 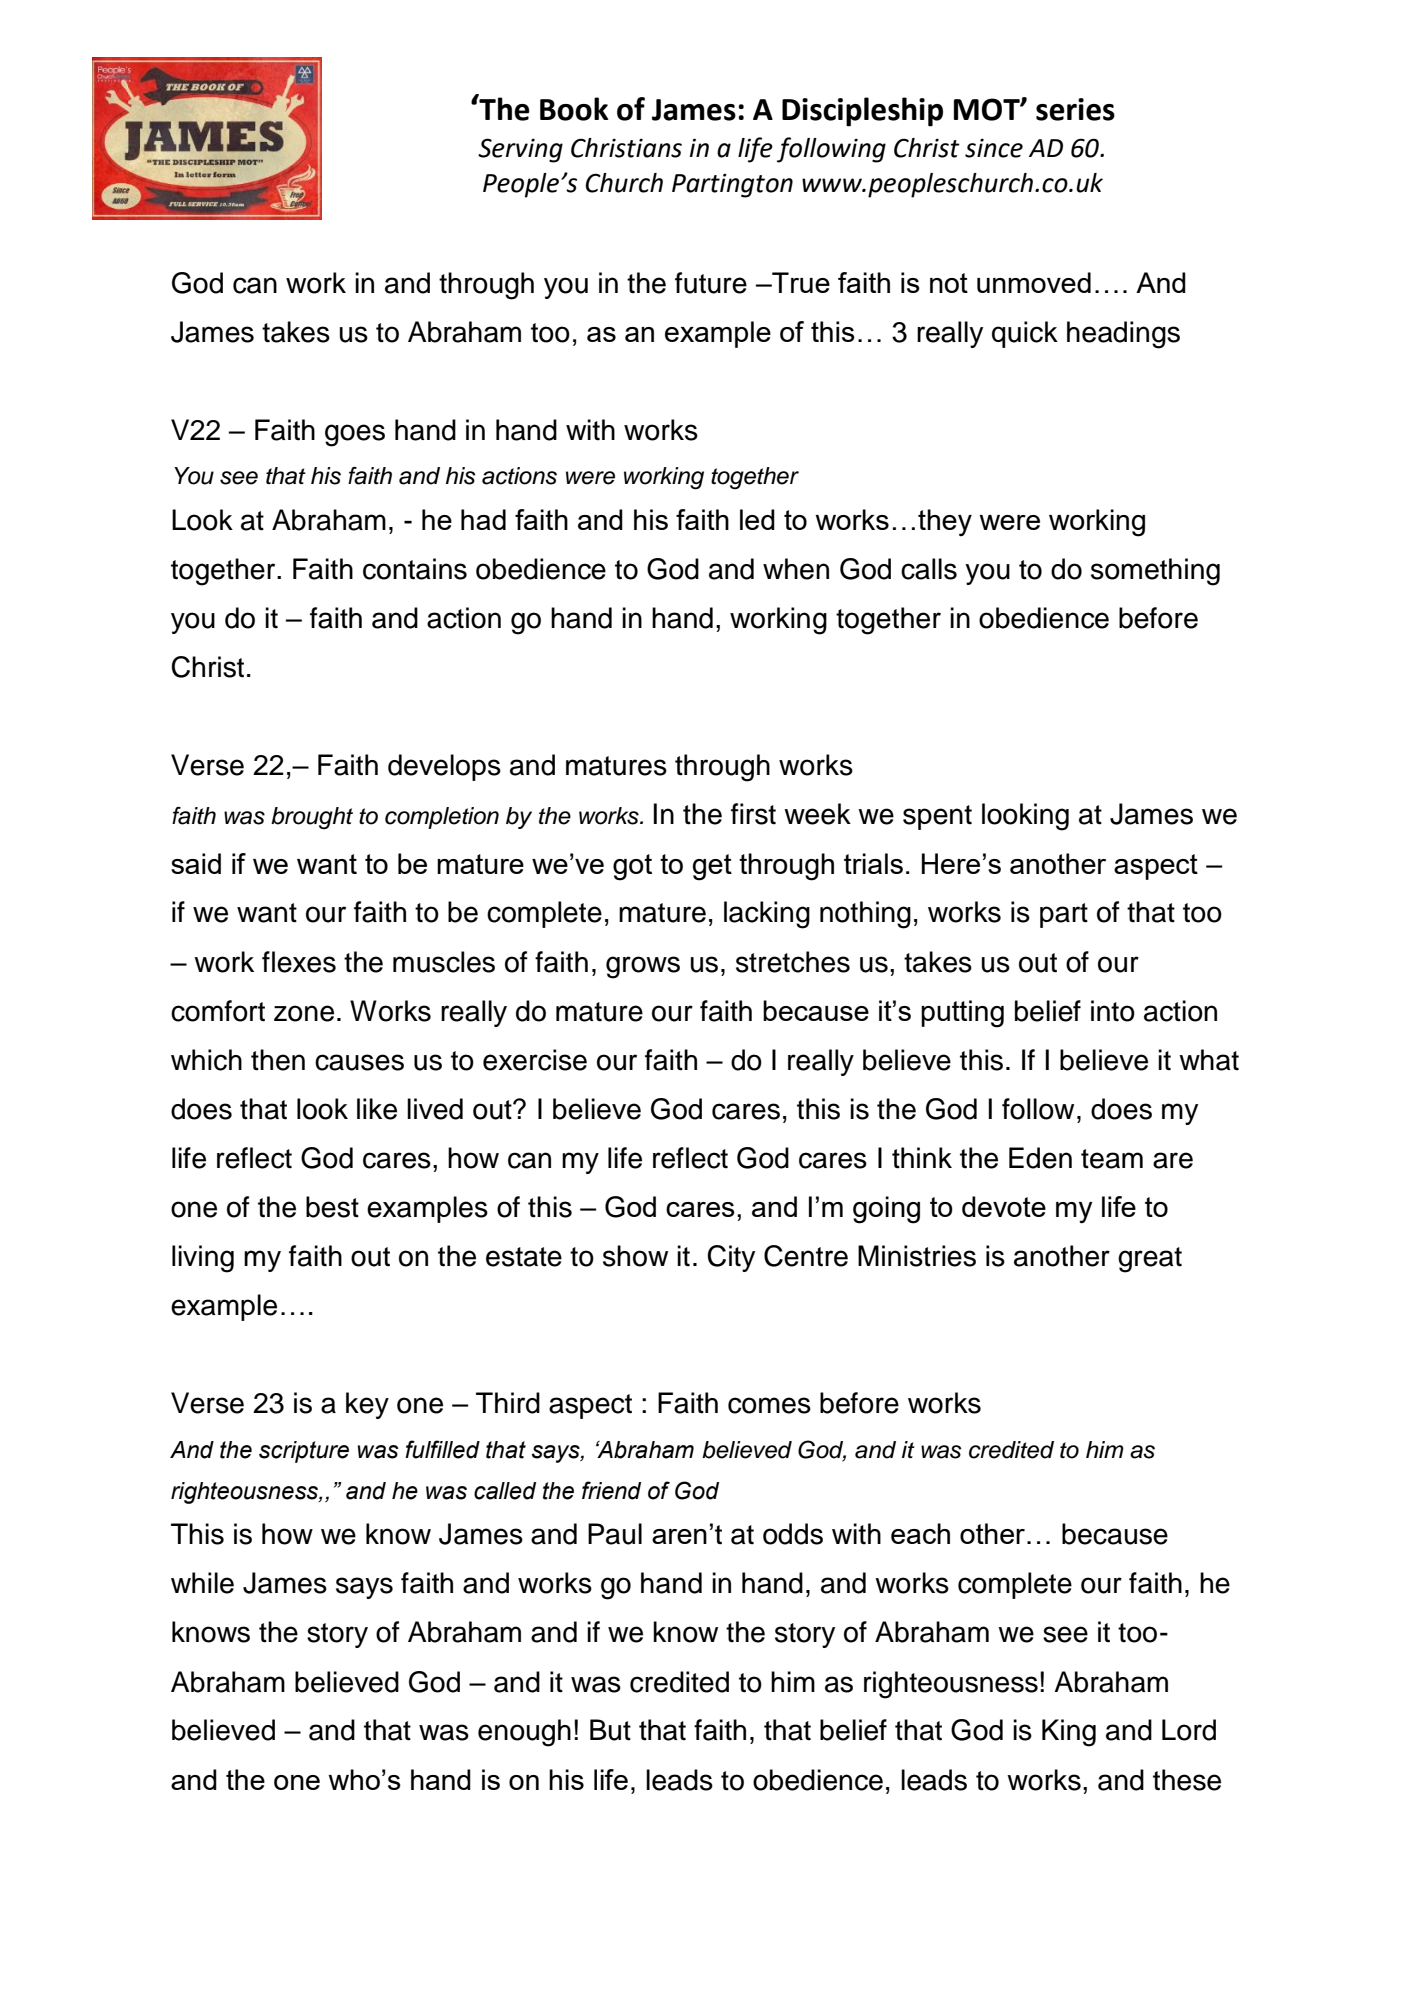 What do you see at coordinates (1189, 1730) in the screenshot?
I see `Lord` at bounding box center [1189, 1730].
